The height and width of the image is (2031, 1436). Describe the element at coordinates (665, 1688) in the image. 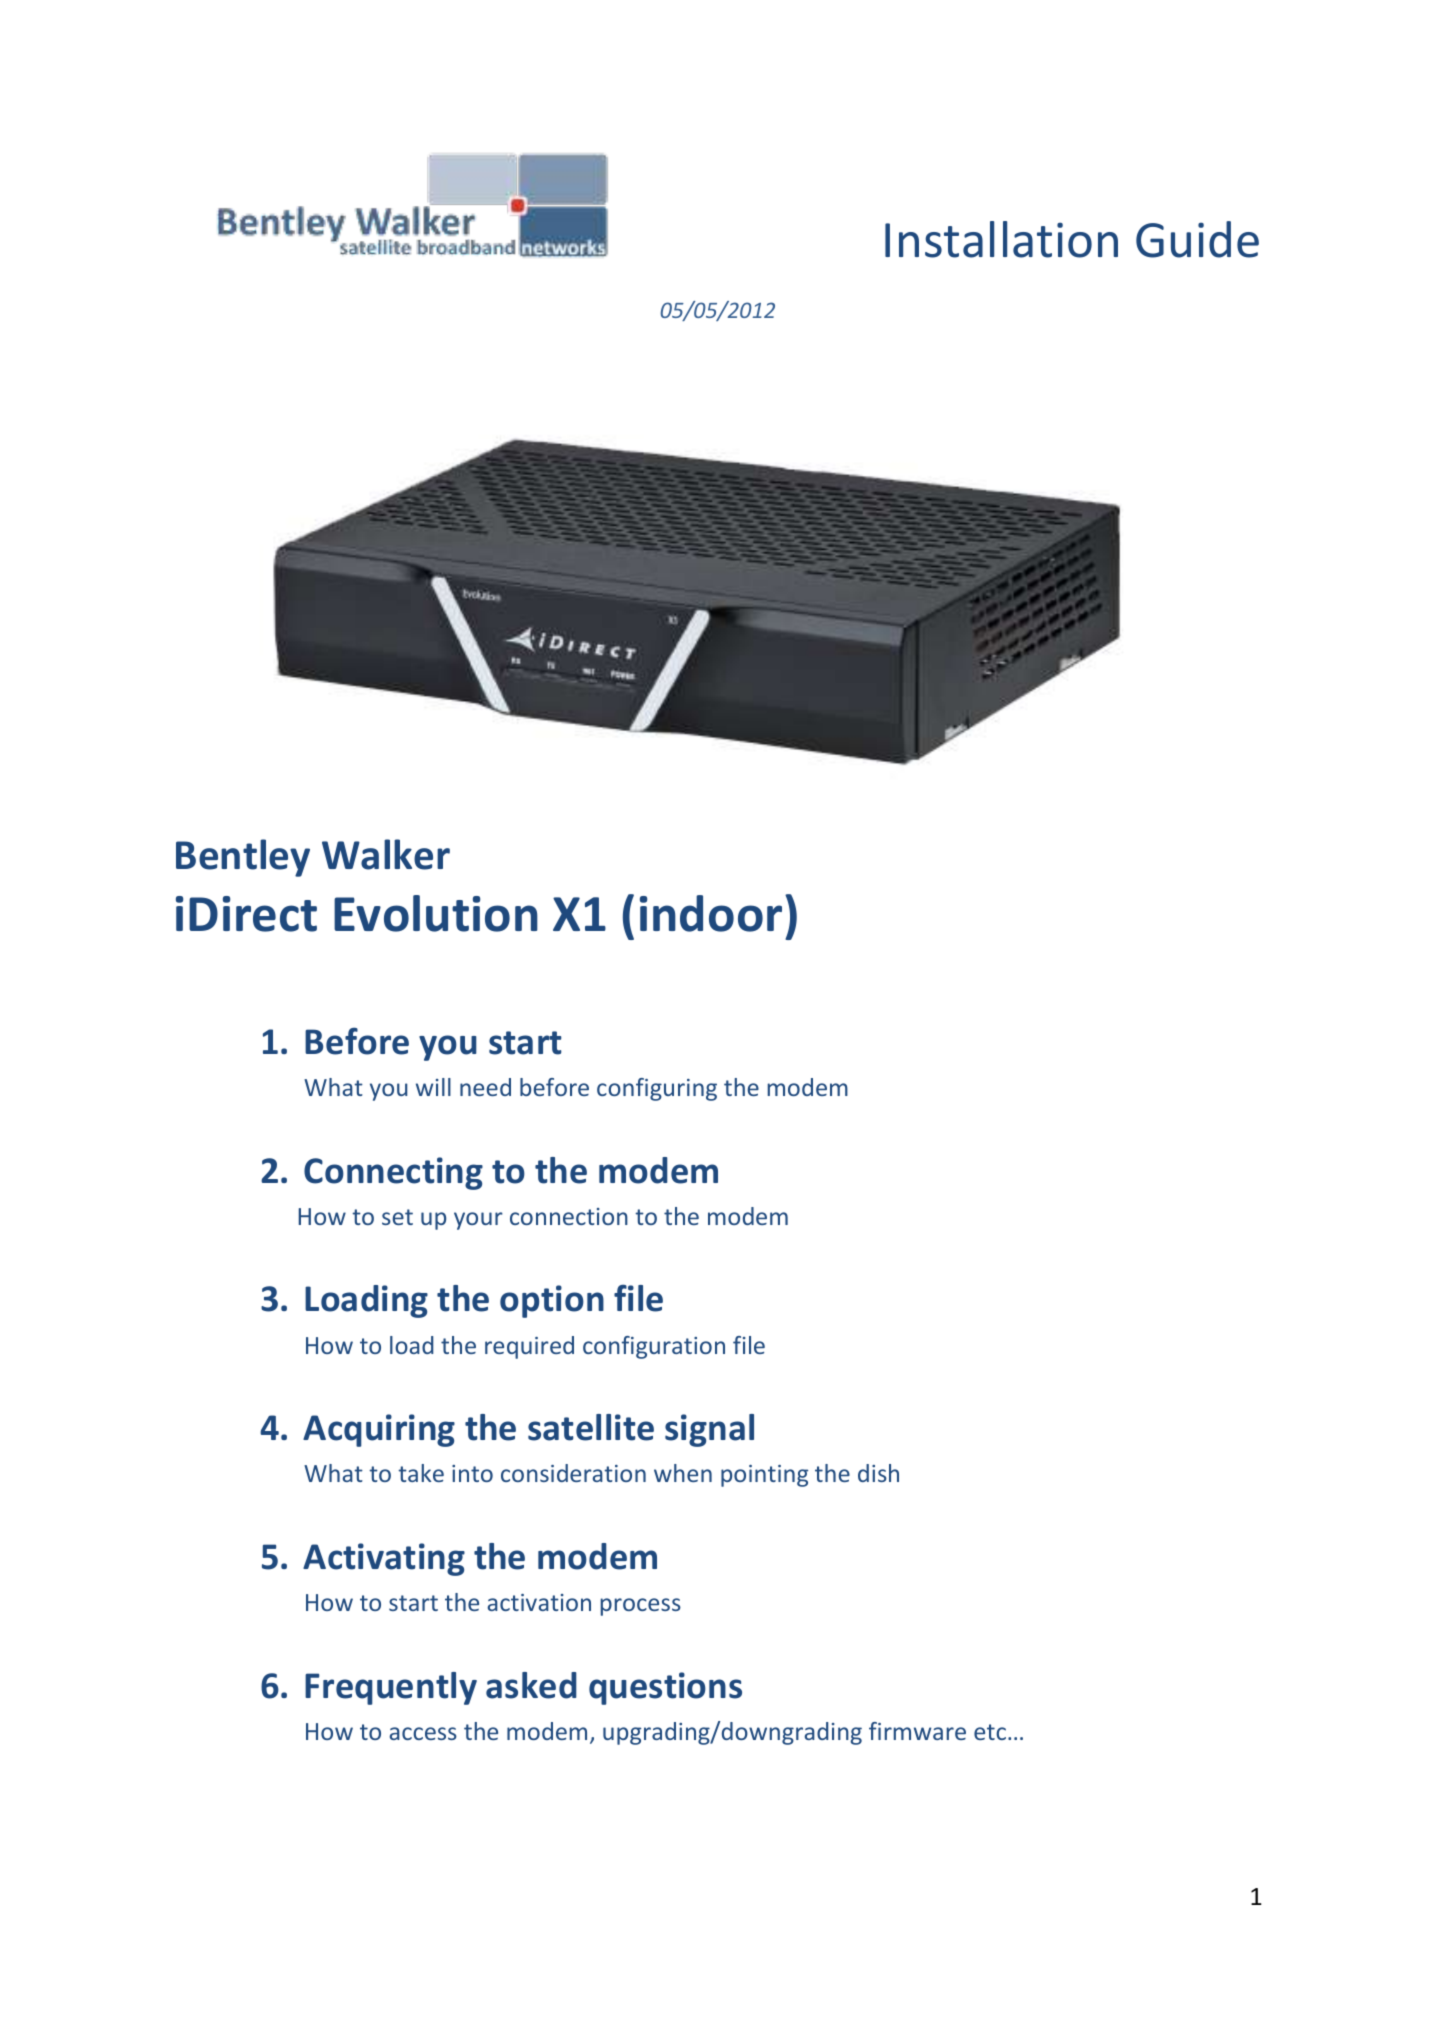

I see `questions` at that location.
